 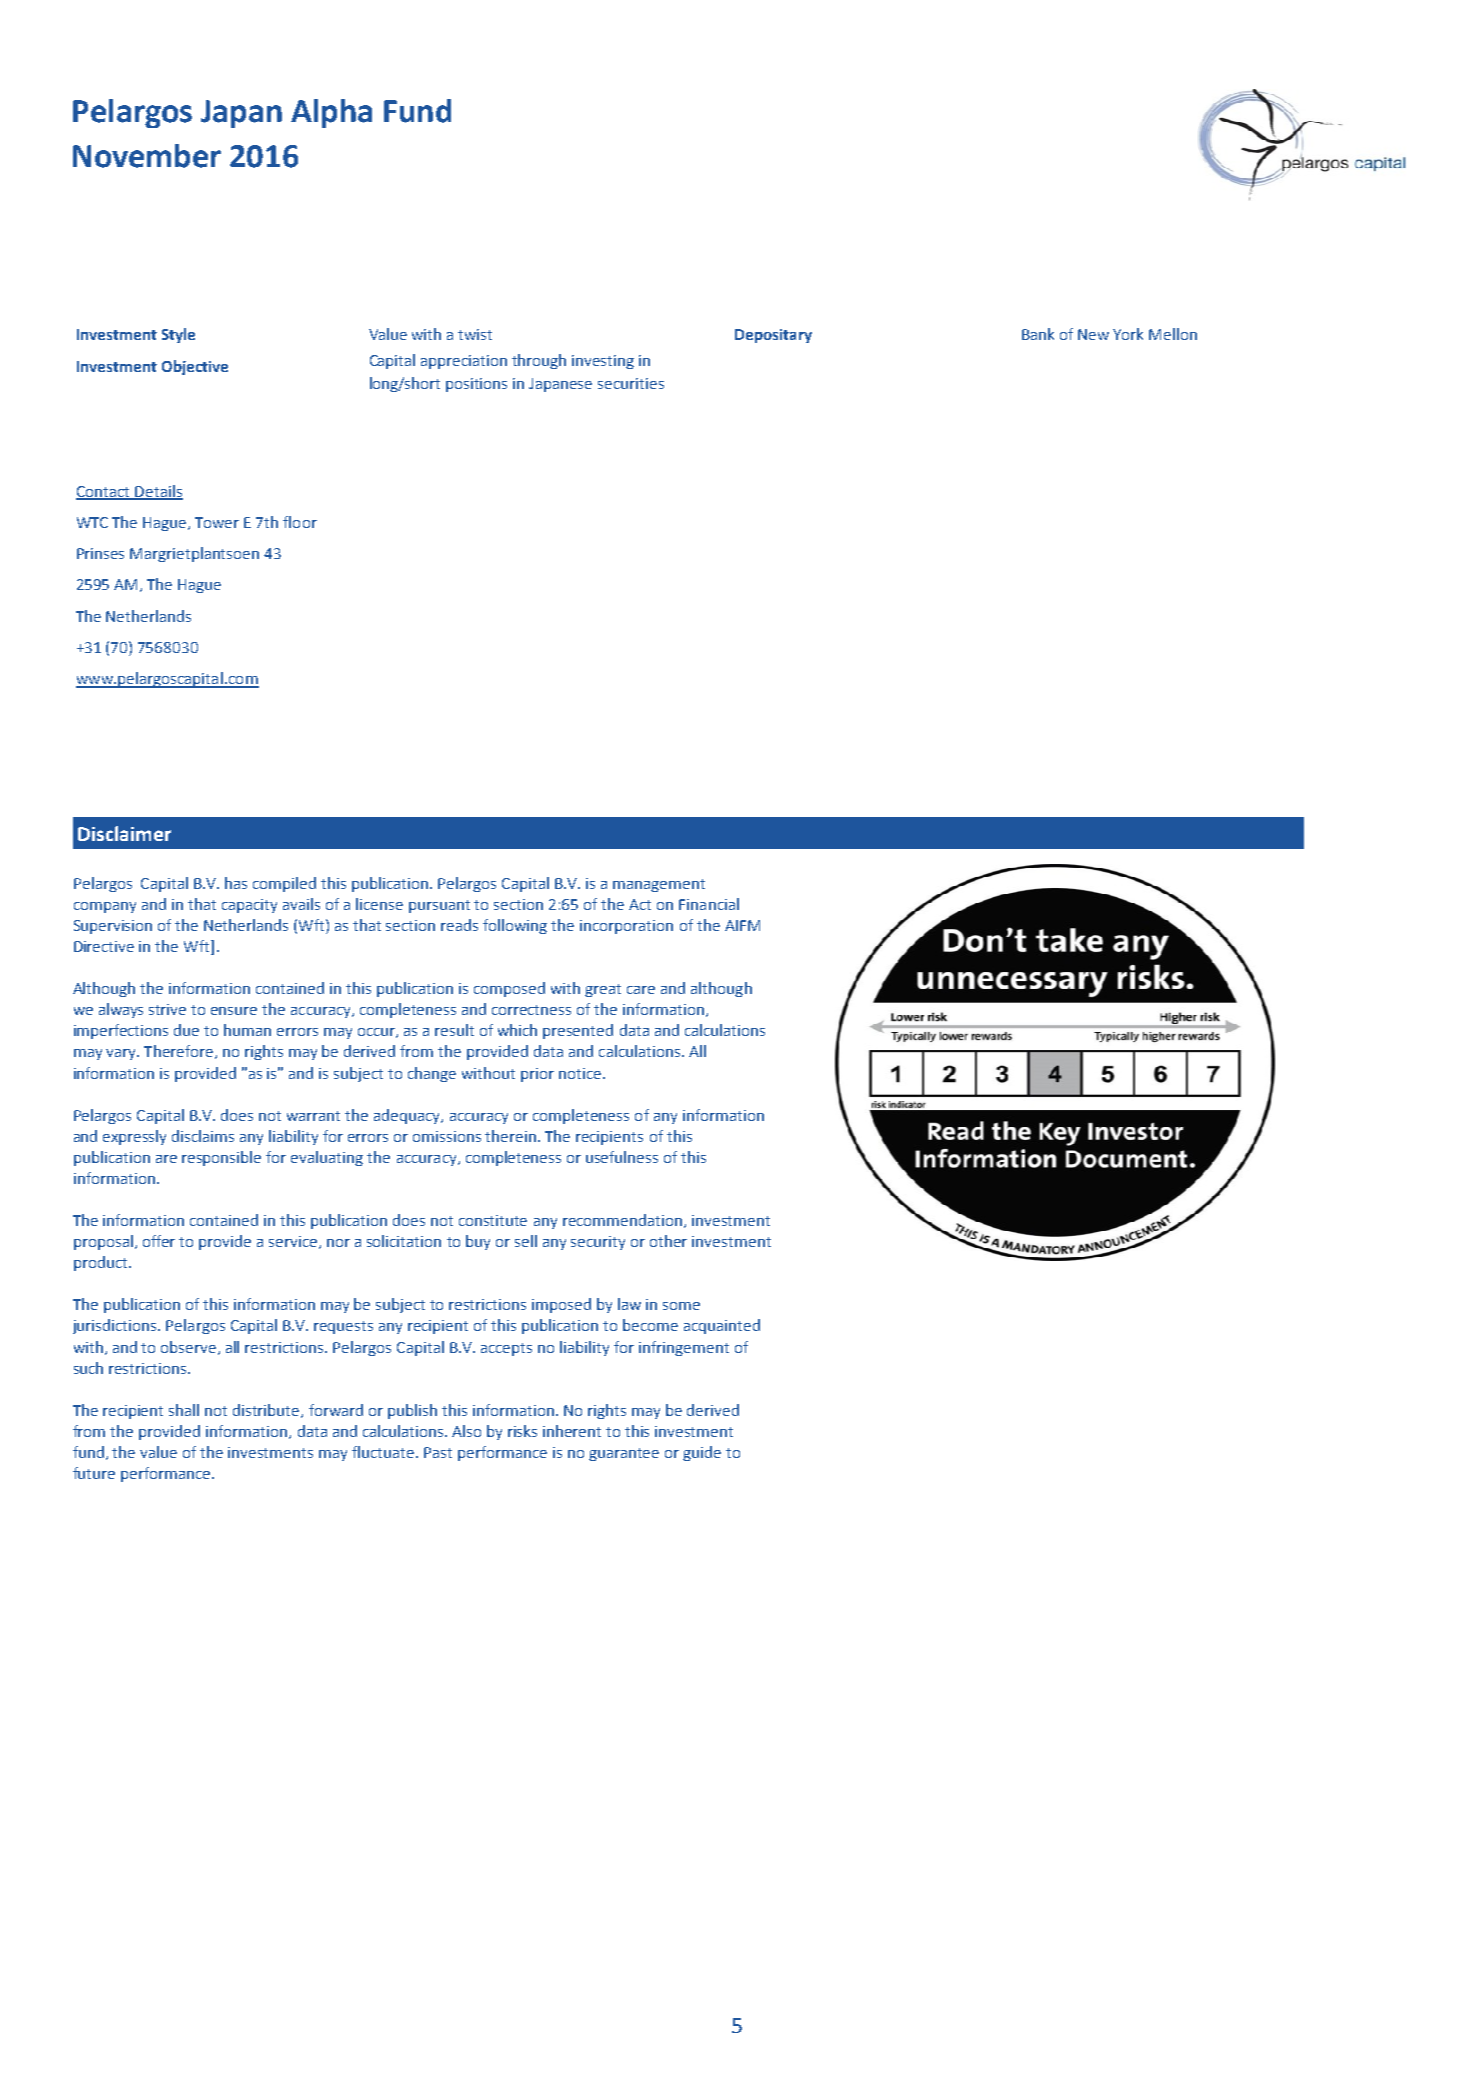 What do you see at coordinates (331, 113) in the document?
I see `Alpha` at bounding box center [331, 113].
